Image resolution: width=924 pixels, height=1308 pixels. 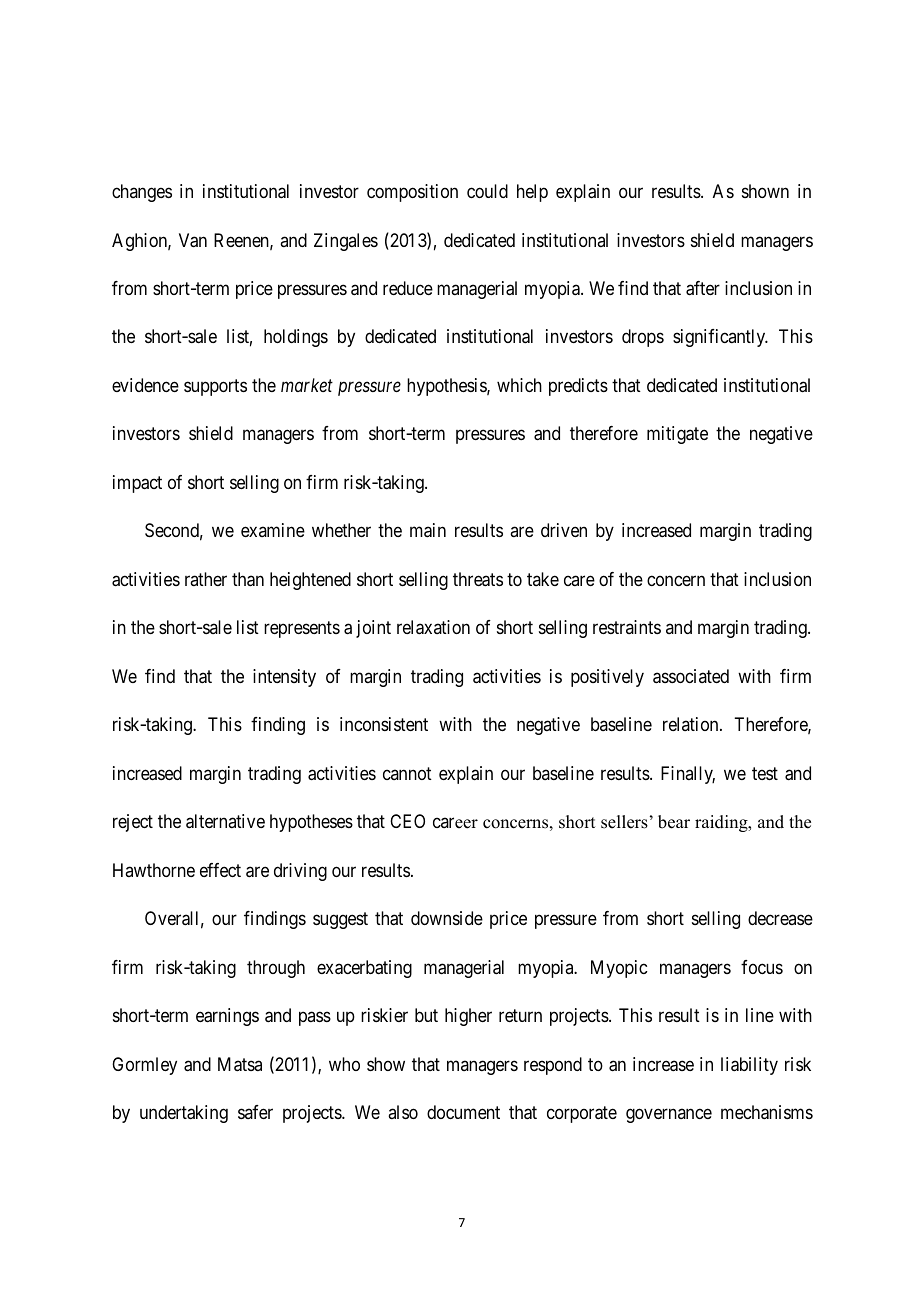 What do you see at coordinates (703, 288) in the screenshot?
I see `after` at bounding box center [703, 288].
